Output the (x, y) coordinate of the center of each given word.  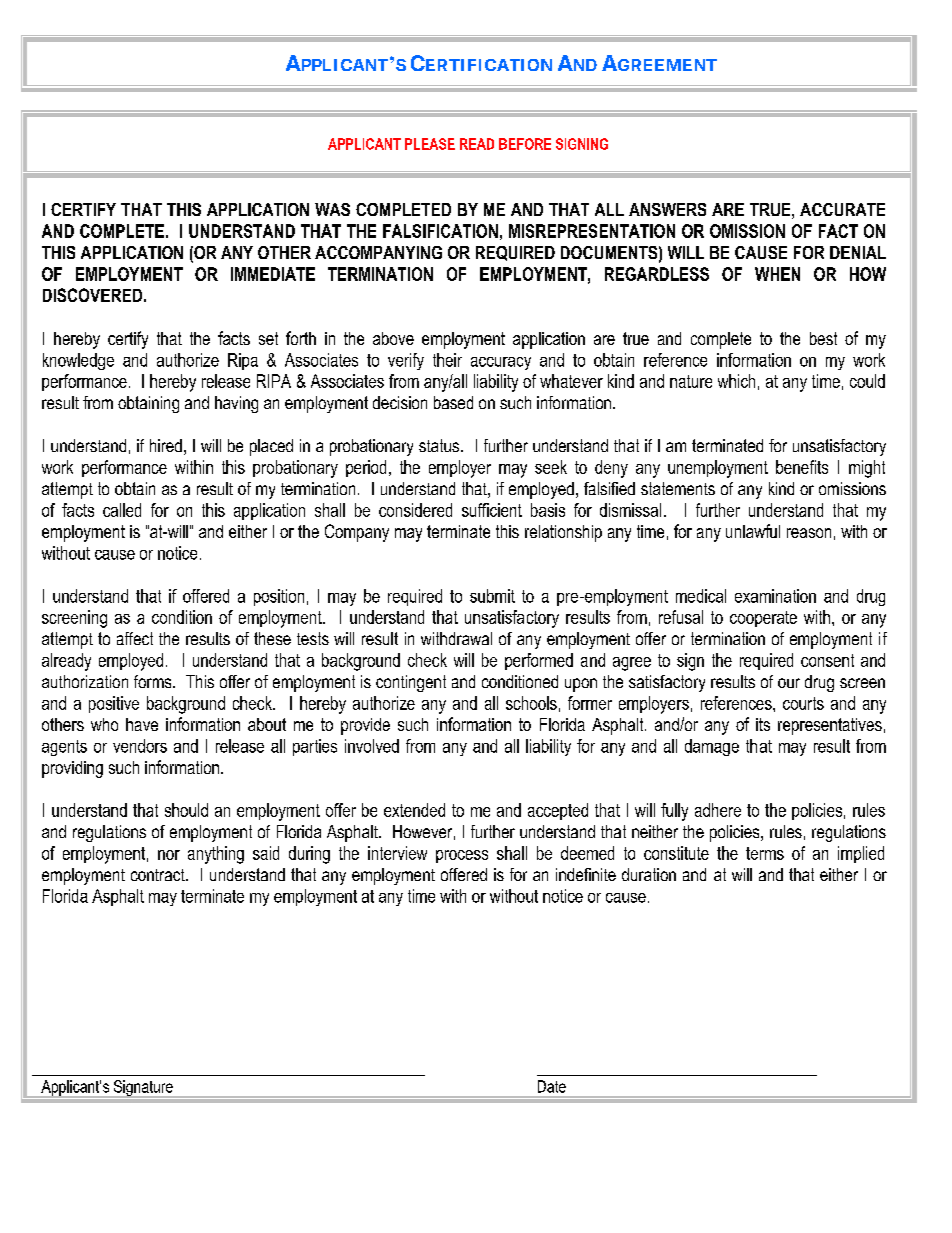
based (453, 402)
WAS (332, 209)
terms (765, 853)
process (462, 856)
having (236, 404)
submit (492, 596)
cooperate (763, 619)
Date (552, 1086)
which (736, 381)
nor (169, 855)
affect (135, 638)
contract (159, 875)
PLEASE (430, 144)
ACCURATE (842, 209)
